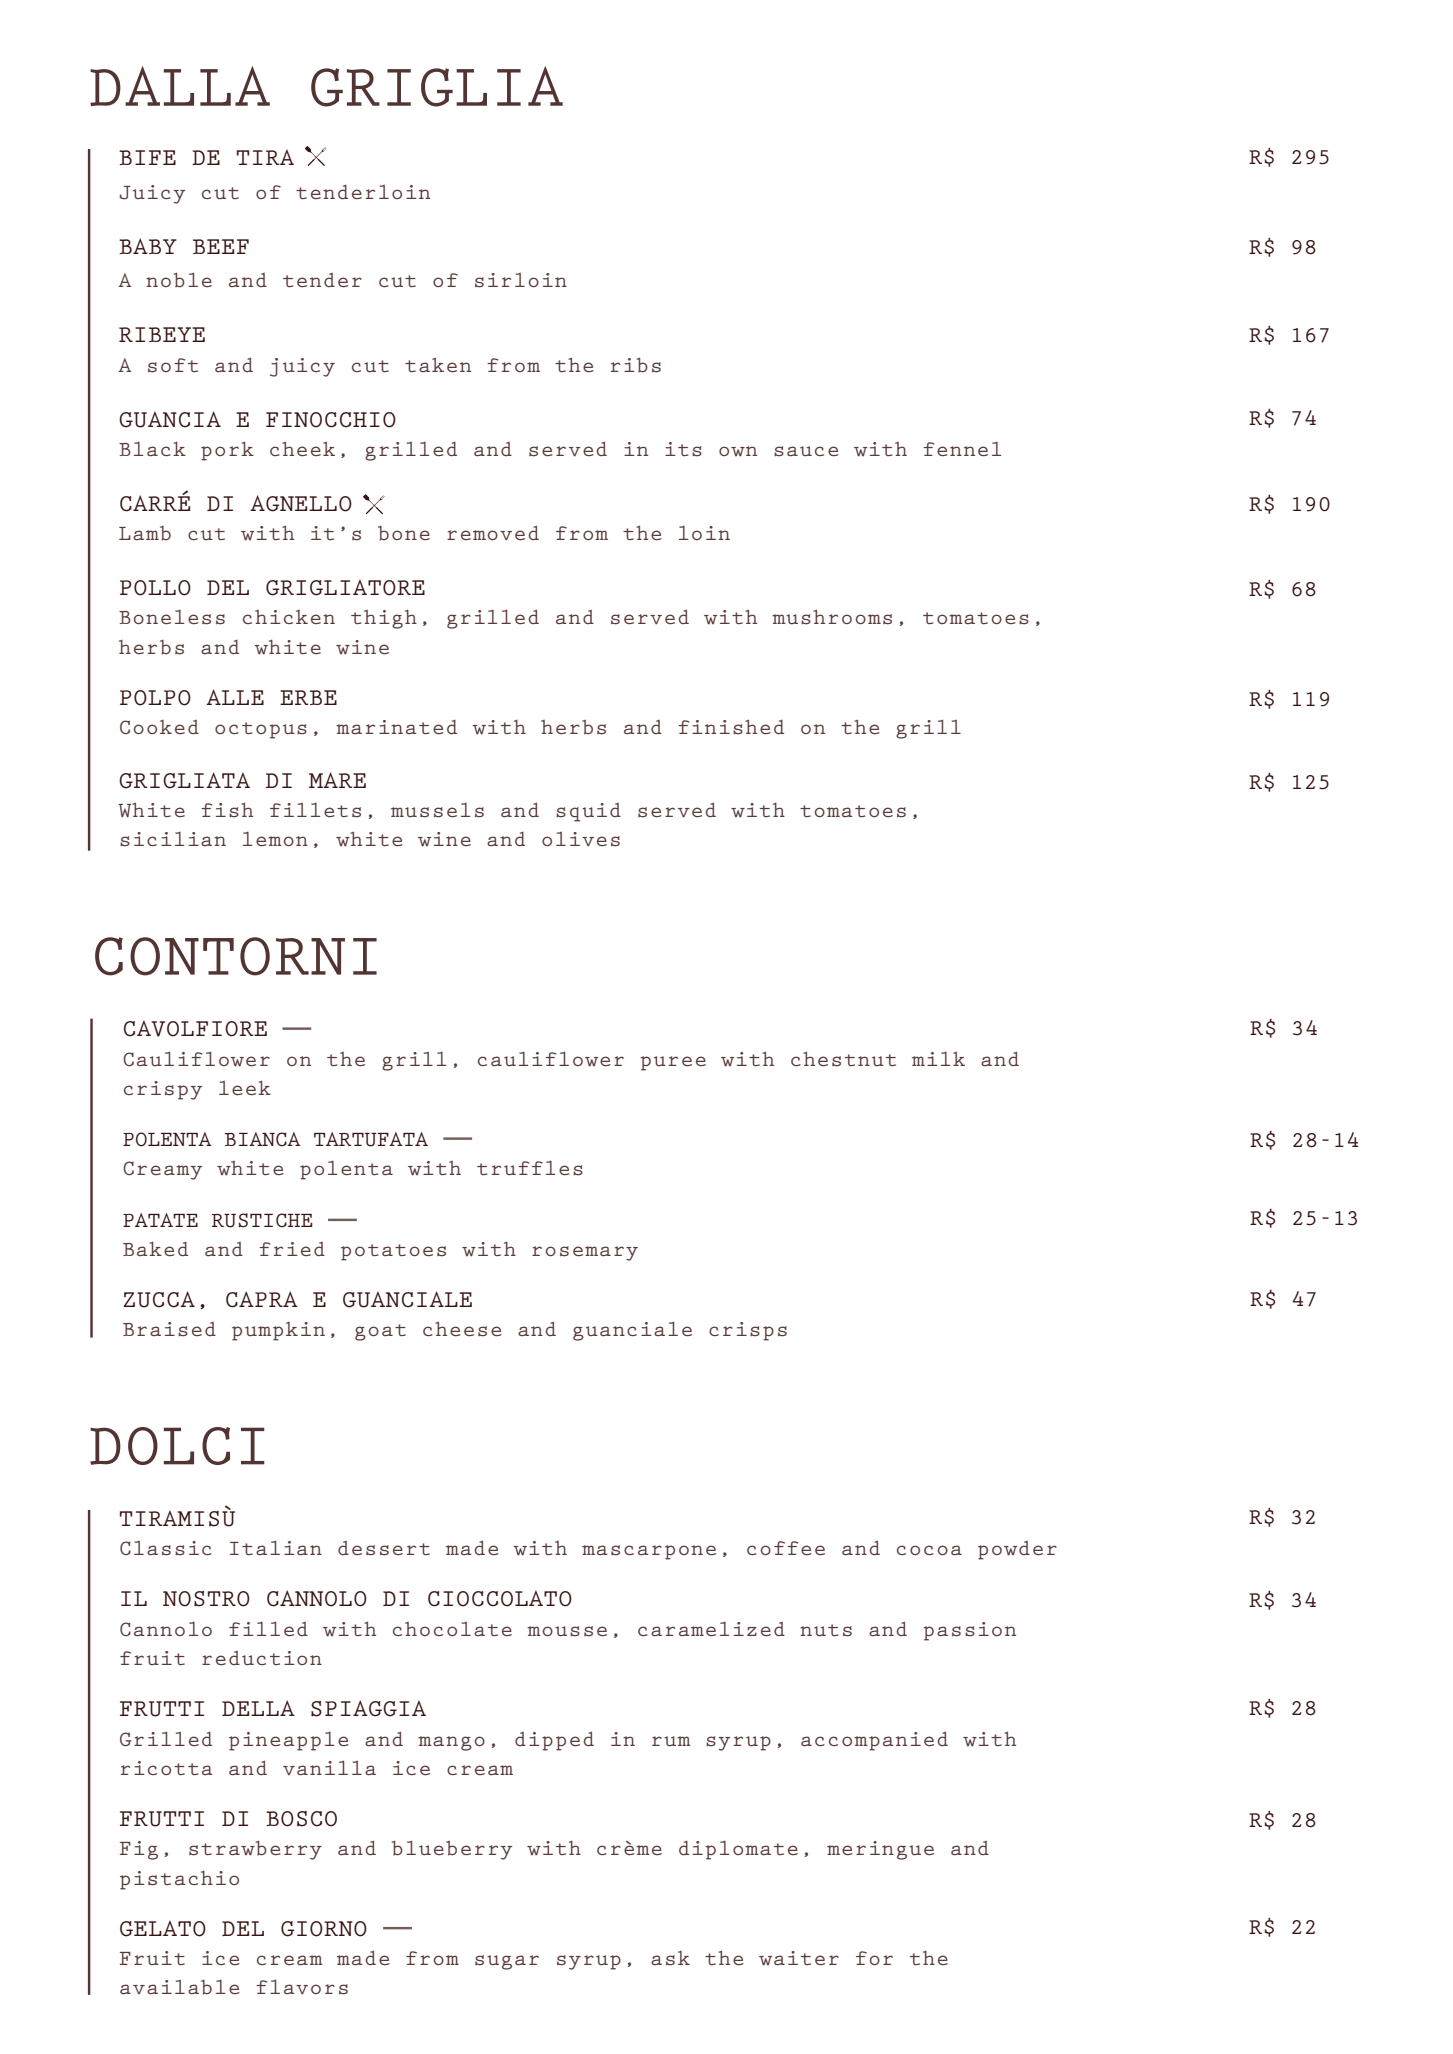  Describe the element at coordinates (588, 812) in the screenshot. I see `squid` at that location.
